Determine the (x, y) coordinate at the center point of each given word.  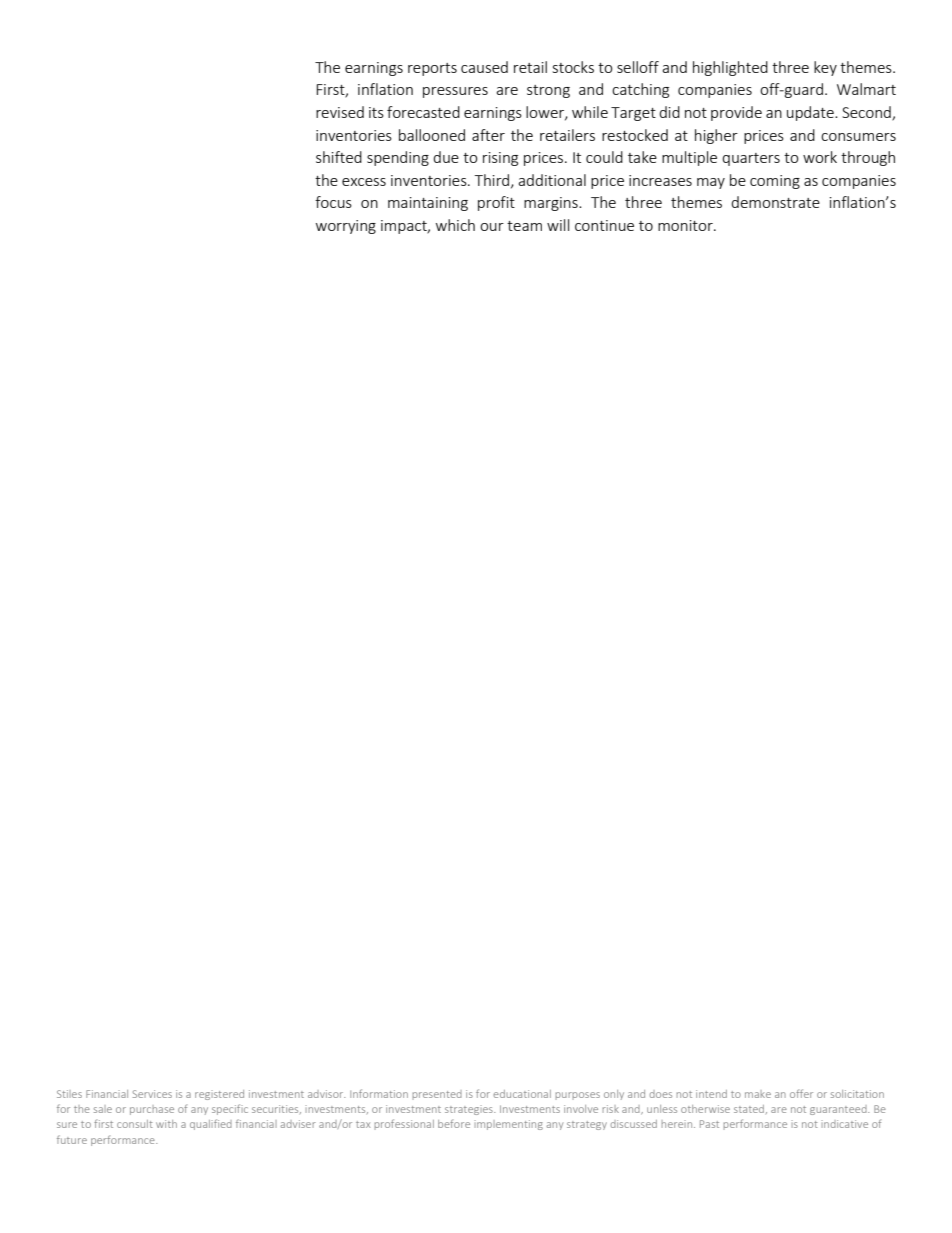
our (492, 227)
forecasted (423, 112)
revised (340, 112)
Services (152, 1094)
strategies (470, 1110)
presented (437, 1095)
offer (801, 1093)
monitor (686, 225)
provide (736, 113)
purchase (152, 1110)
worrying (346, 227)
